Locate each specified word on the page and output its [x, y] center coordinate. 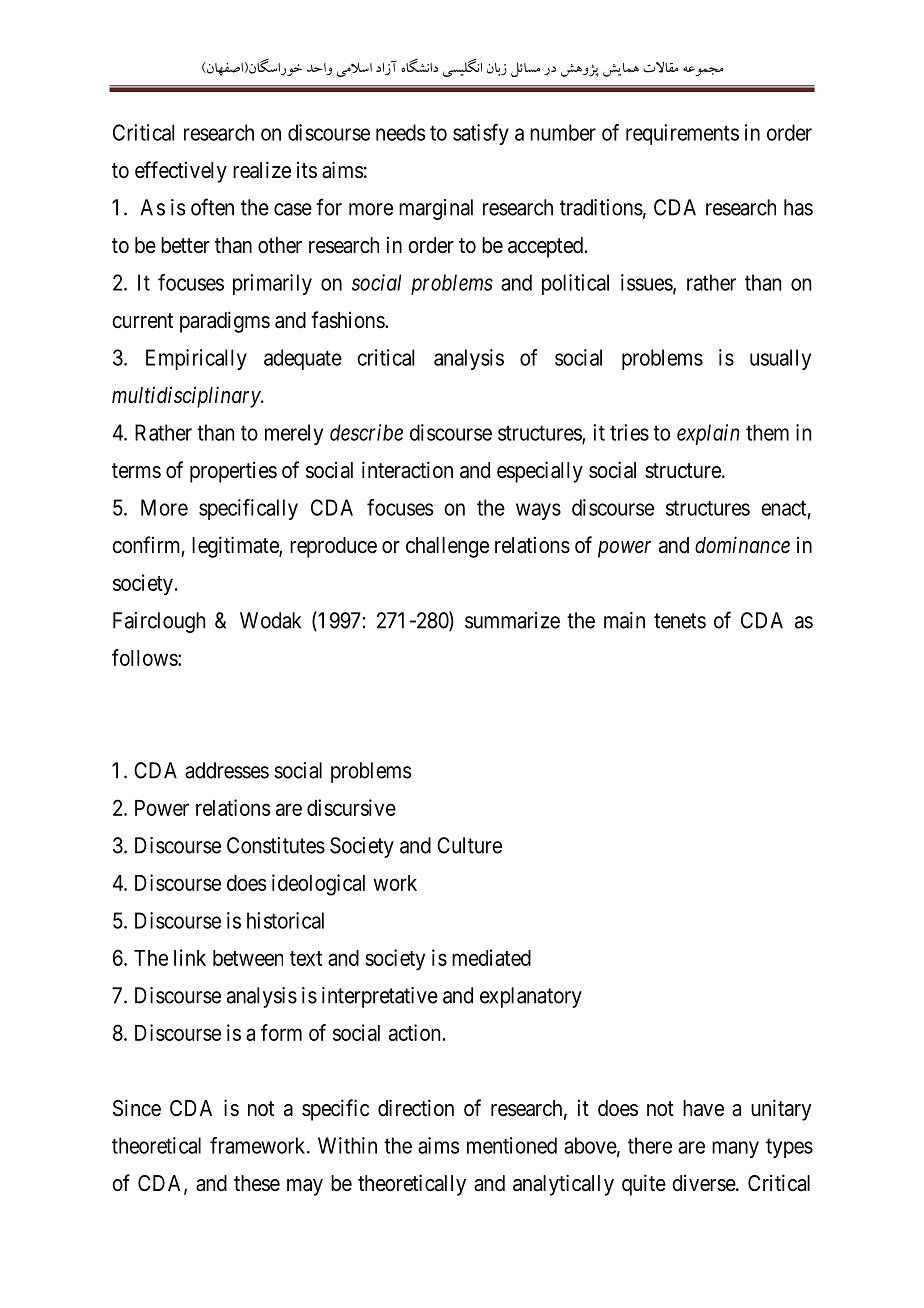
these [257, 1183]
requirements [682, 134]
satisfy [481, 134]
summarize [512, 620]
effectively [181, 172]
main [624, 620]
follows [145, 657]
